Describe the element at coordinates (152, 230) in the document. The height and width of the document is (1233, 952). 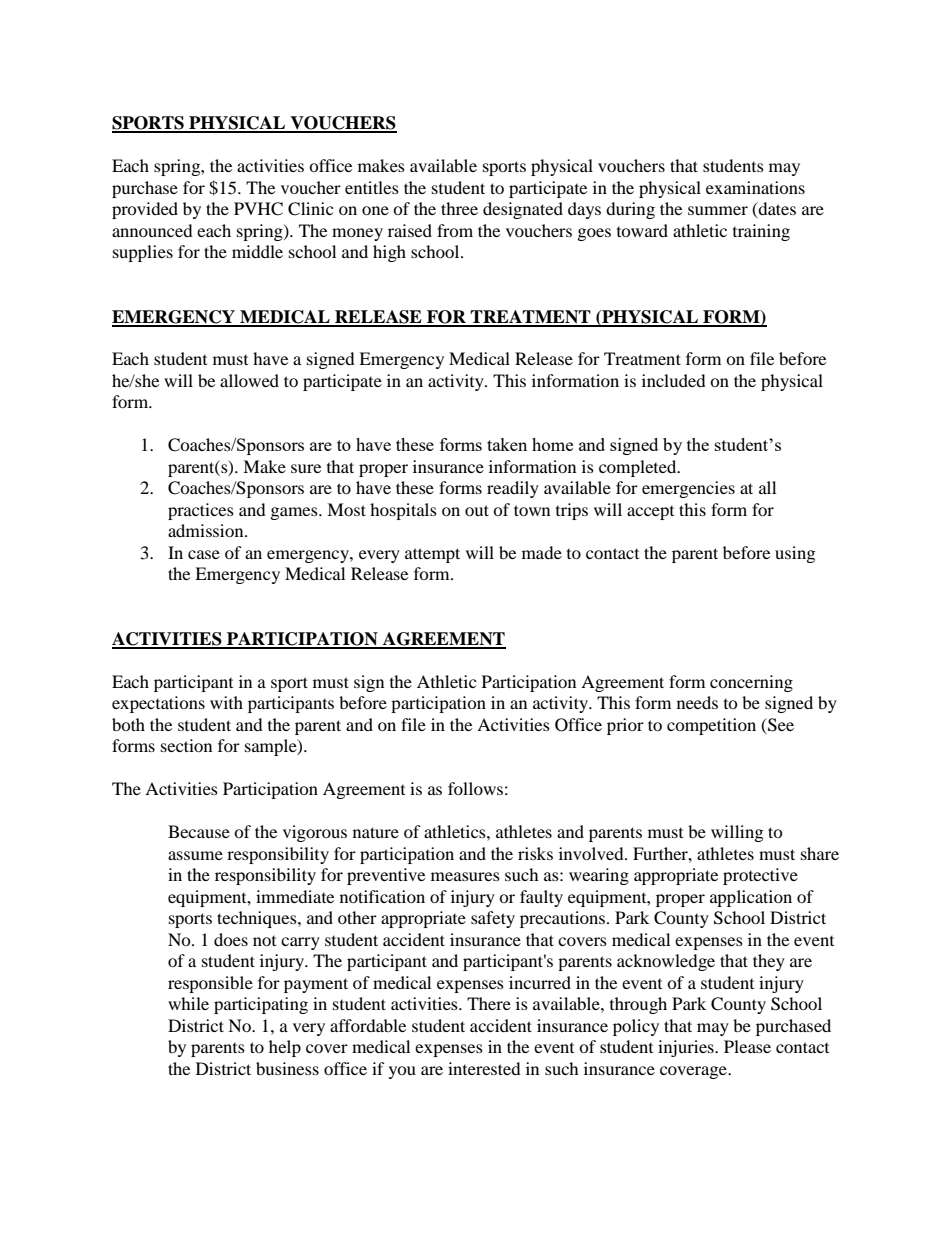
I see `announced` at that location.
